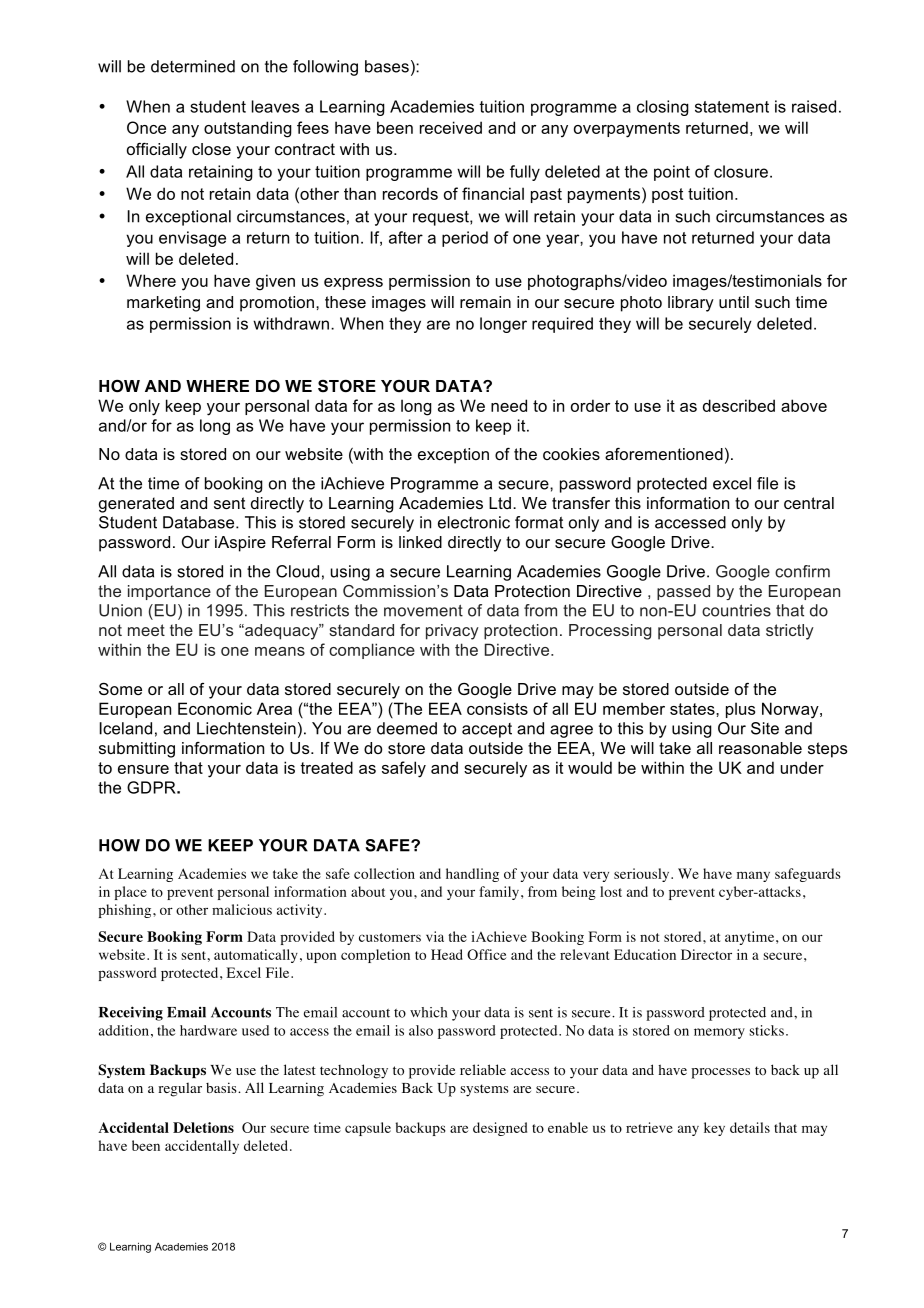 The width and height of the screenshot is (924, 1308). What do you see at coordinates (169, 592) in the screenshot?
I see `importance` at bounding box center [169, 592].
